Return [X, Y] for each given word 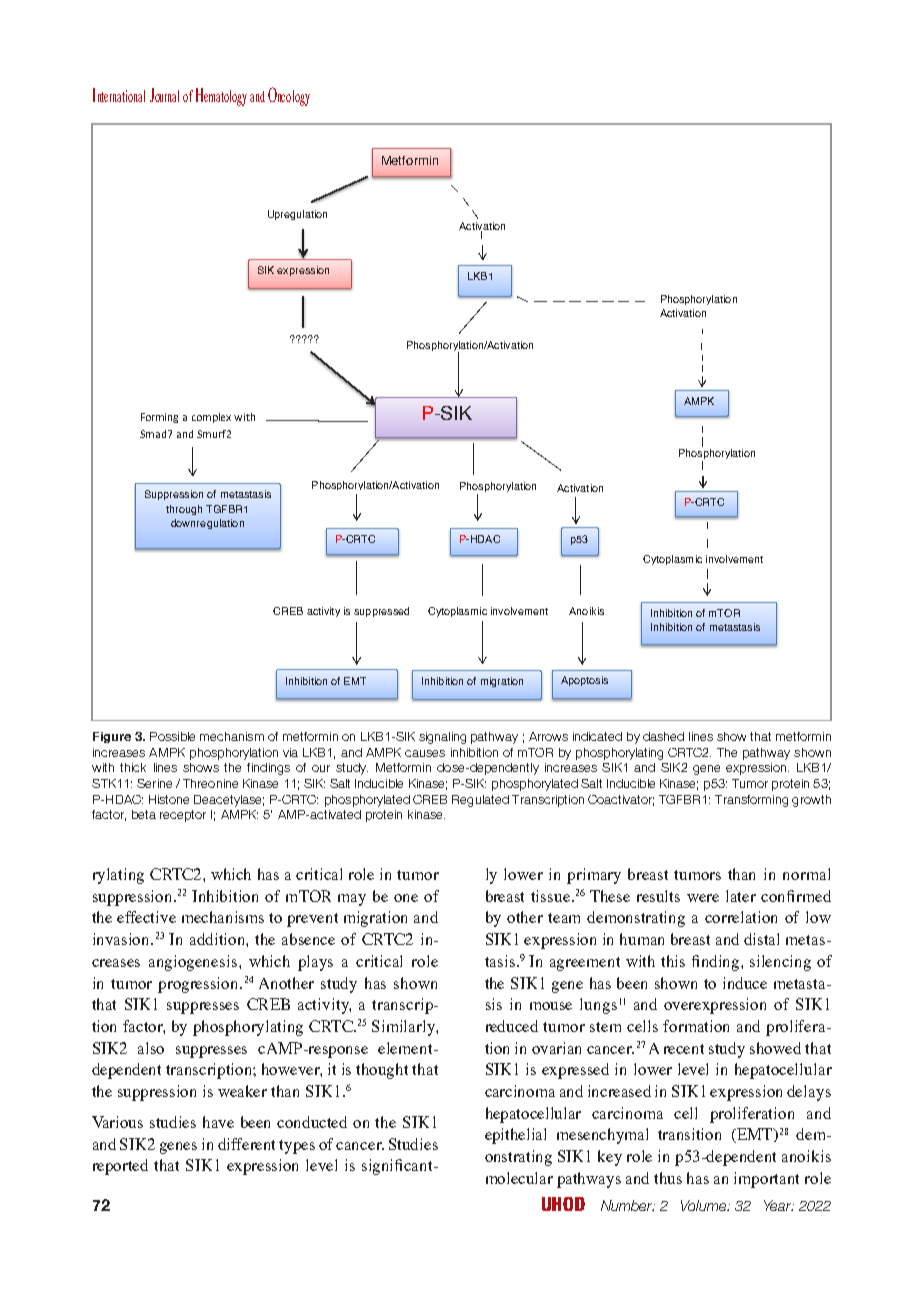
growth [811, 801]
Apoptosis [584, 681]
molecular [519, 1178]
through [184, 510]
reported [120, 1167]
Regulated [480, 801]
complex [211, 418]
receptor [183, 816]
